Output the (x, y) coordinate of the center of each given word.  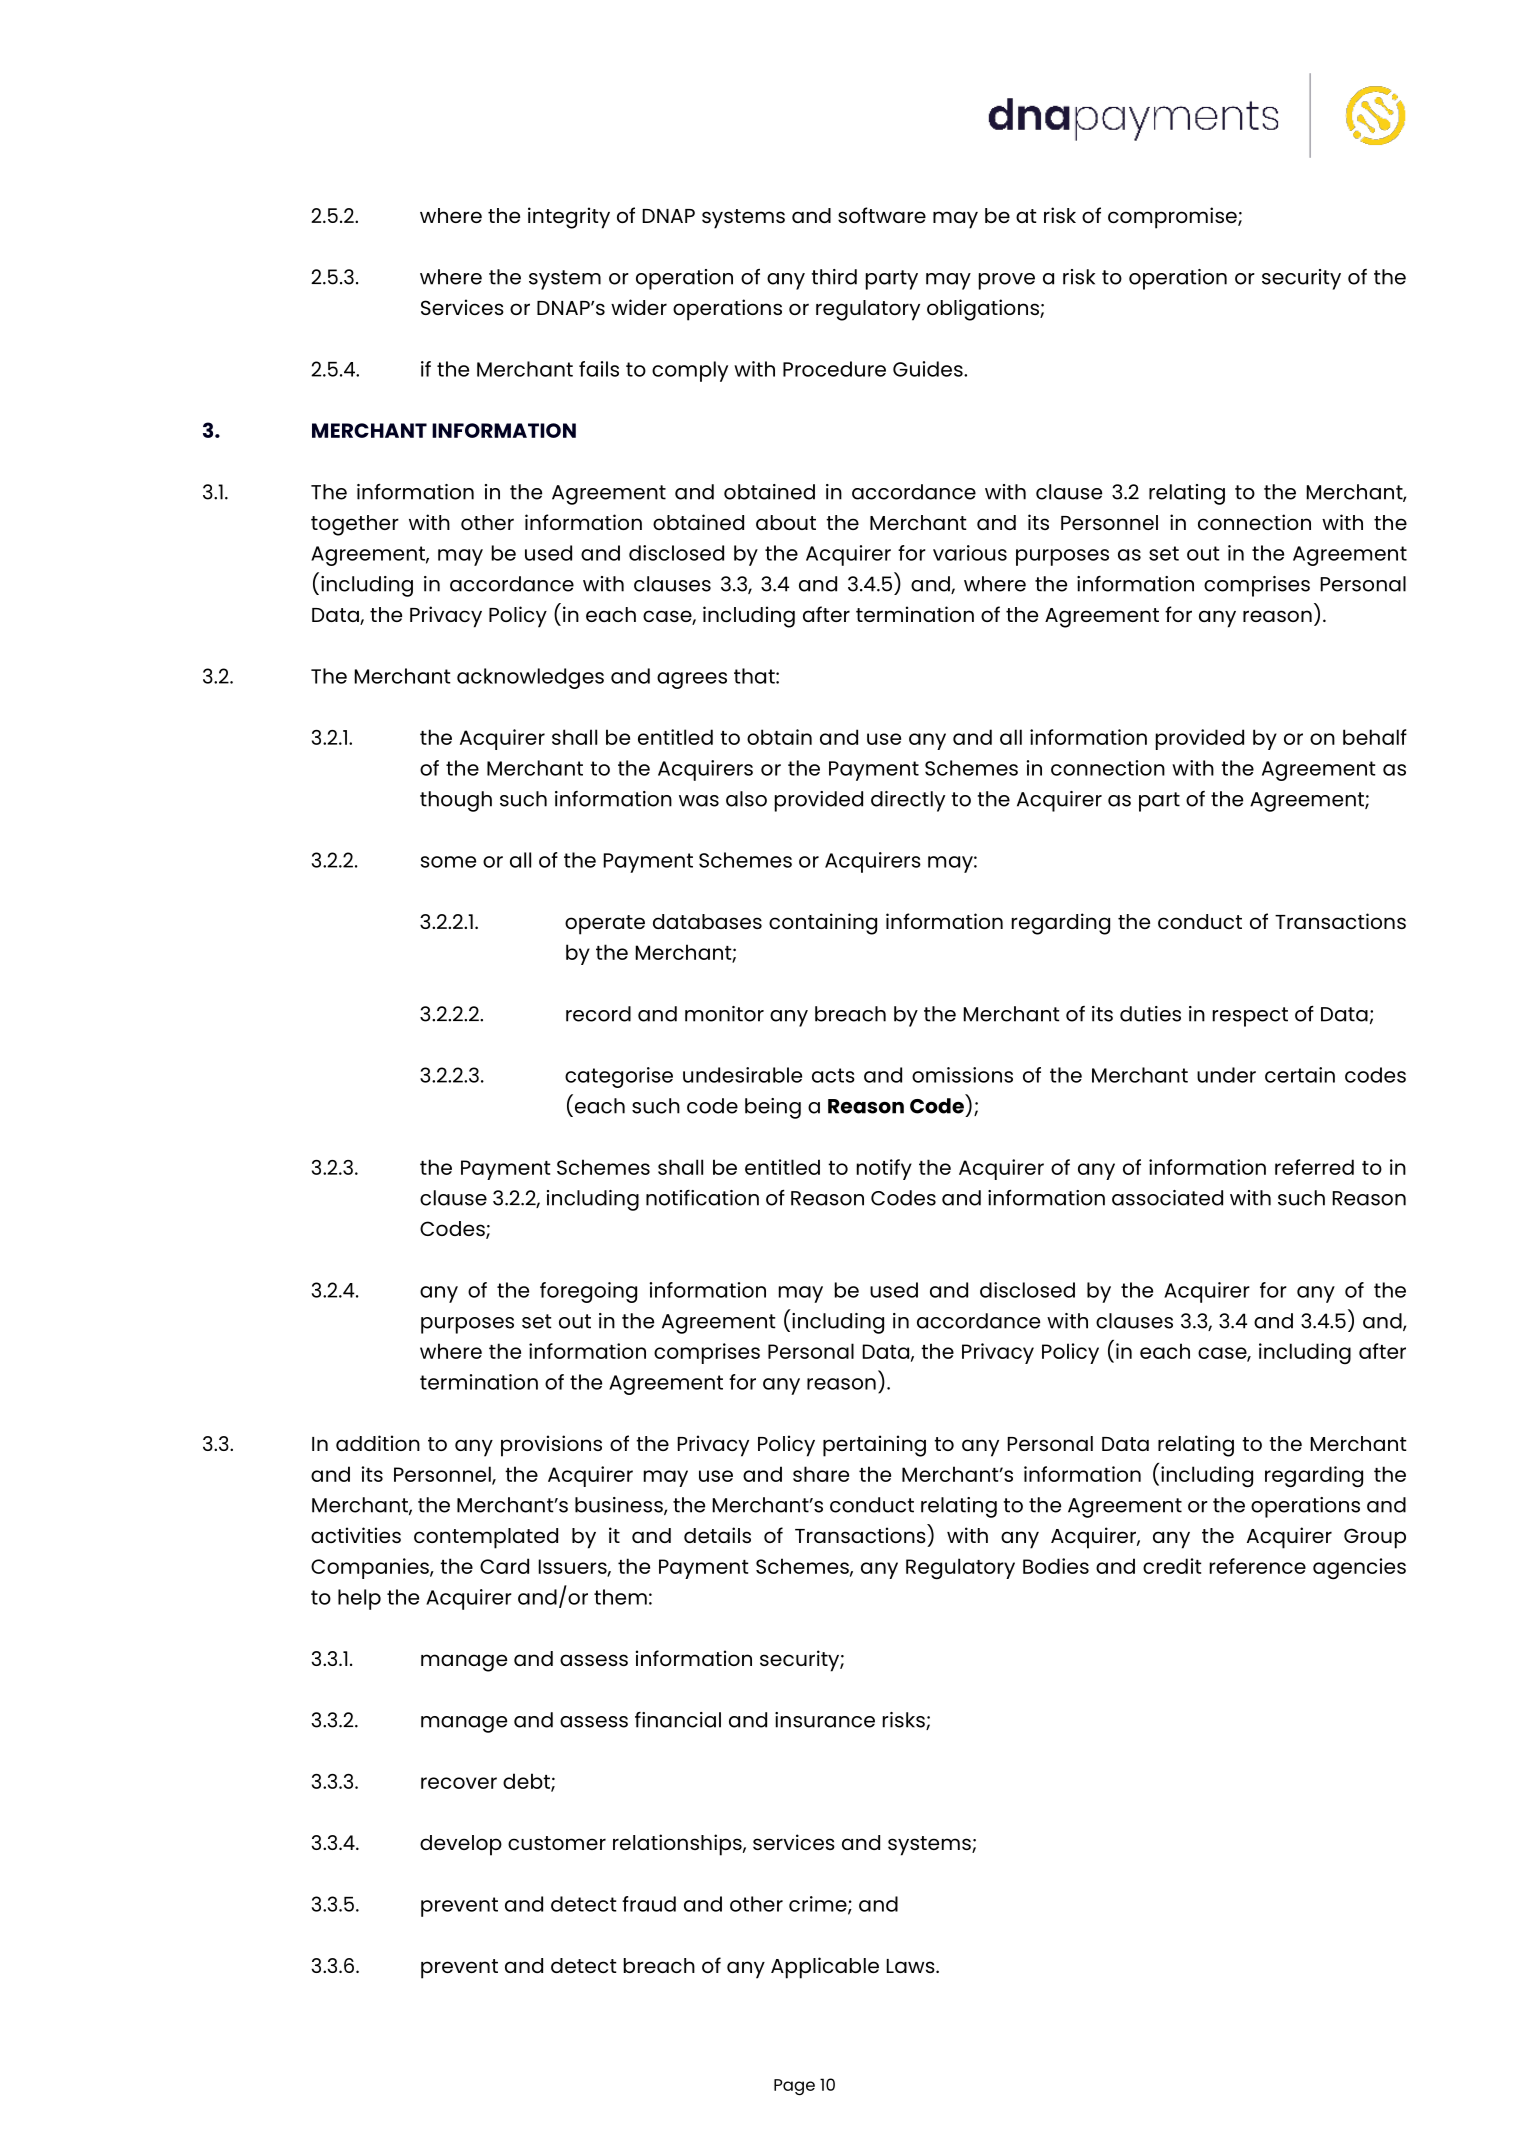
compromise (1173, 218)
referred (1314, 1167)
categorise (619, 1077)
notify (884, 1169)
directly (908, 801)
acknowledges (530, 678)
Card (504, 1566)
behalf (1375, 737)
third (834, 277)
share (821, 1474)
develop (461, 1845)
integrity (569, 218)
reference (1258, 1566)
